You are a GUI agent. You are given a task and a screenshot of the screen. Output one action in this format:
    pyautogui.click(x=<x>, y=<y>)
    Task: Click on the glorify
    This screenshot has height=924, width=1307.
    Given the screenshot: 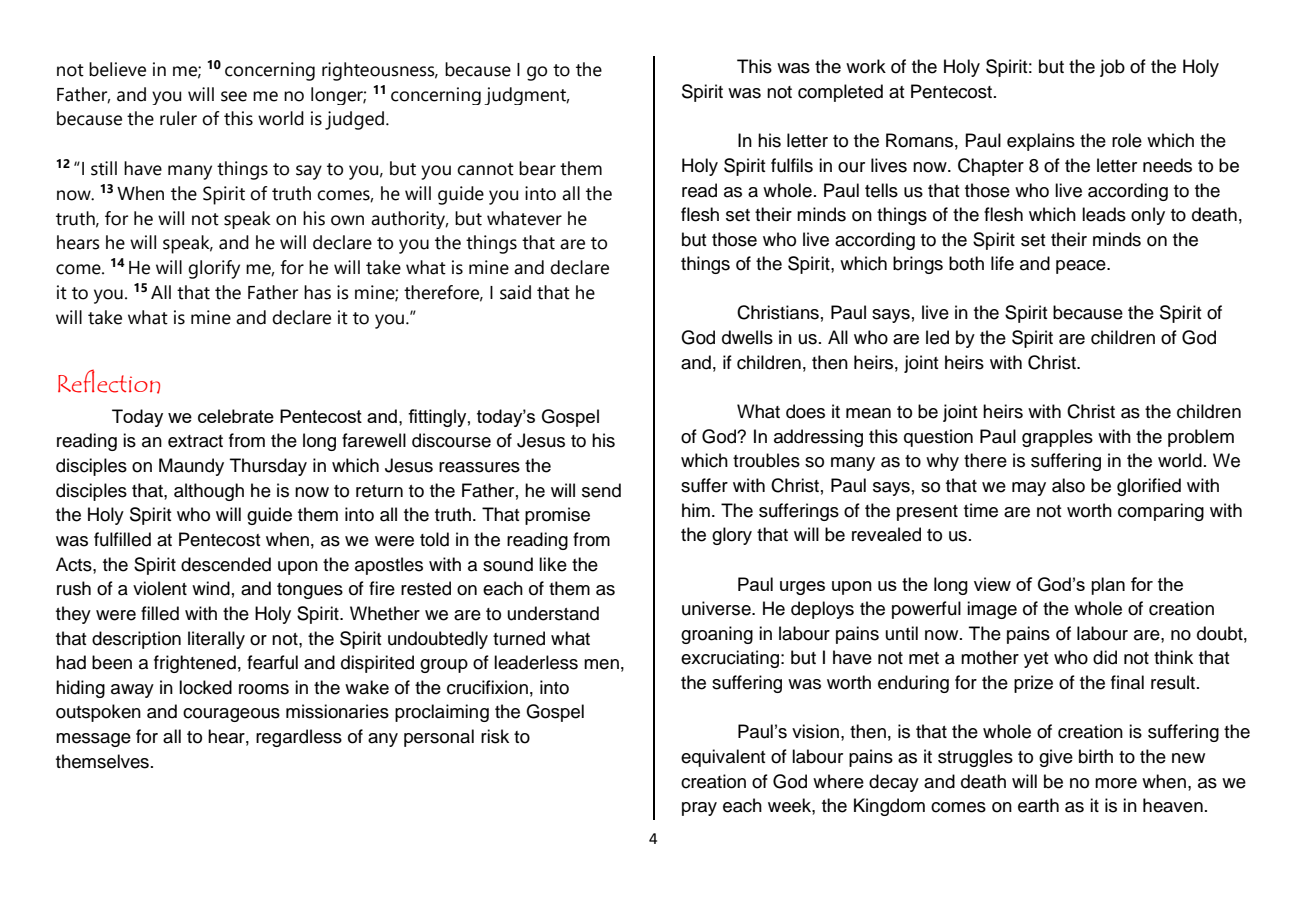 What is the action you would take?
    pyautogui.click(x=214, y=269)
